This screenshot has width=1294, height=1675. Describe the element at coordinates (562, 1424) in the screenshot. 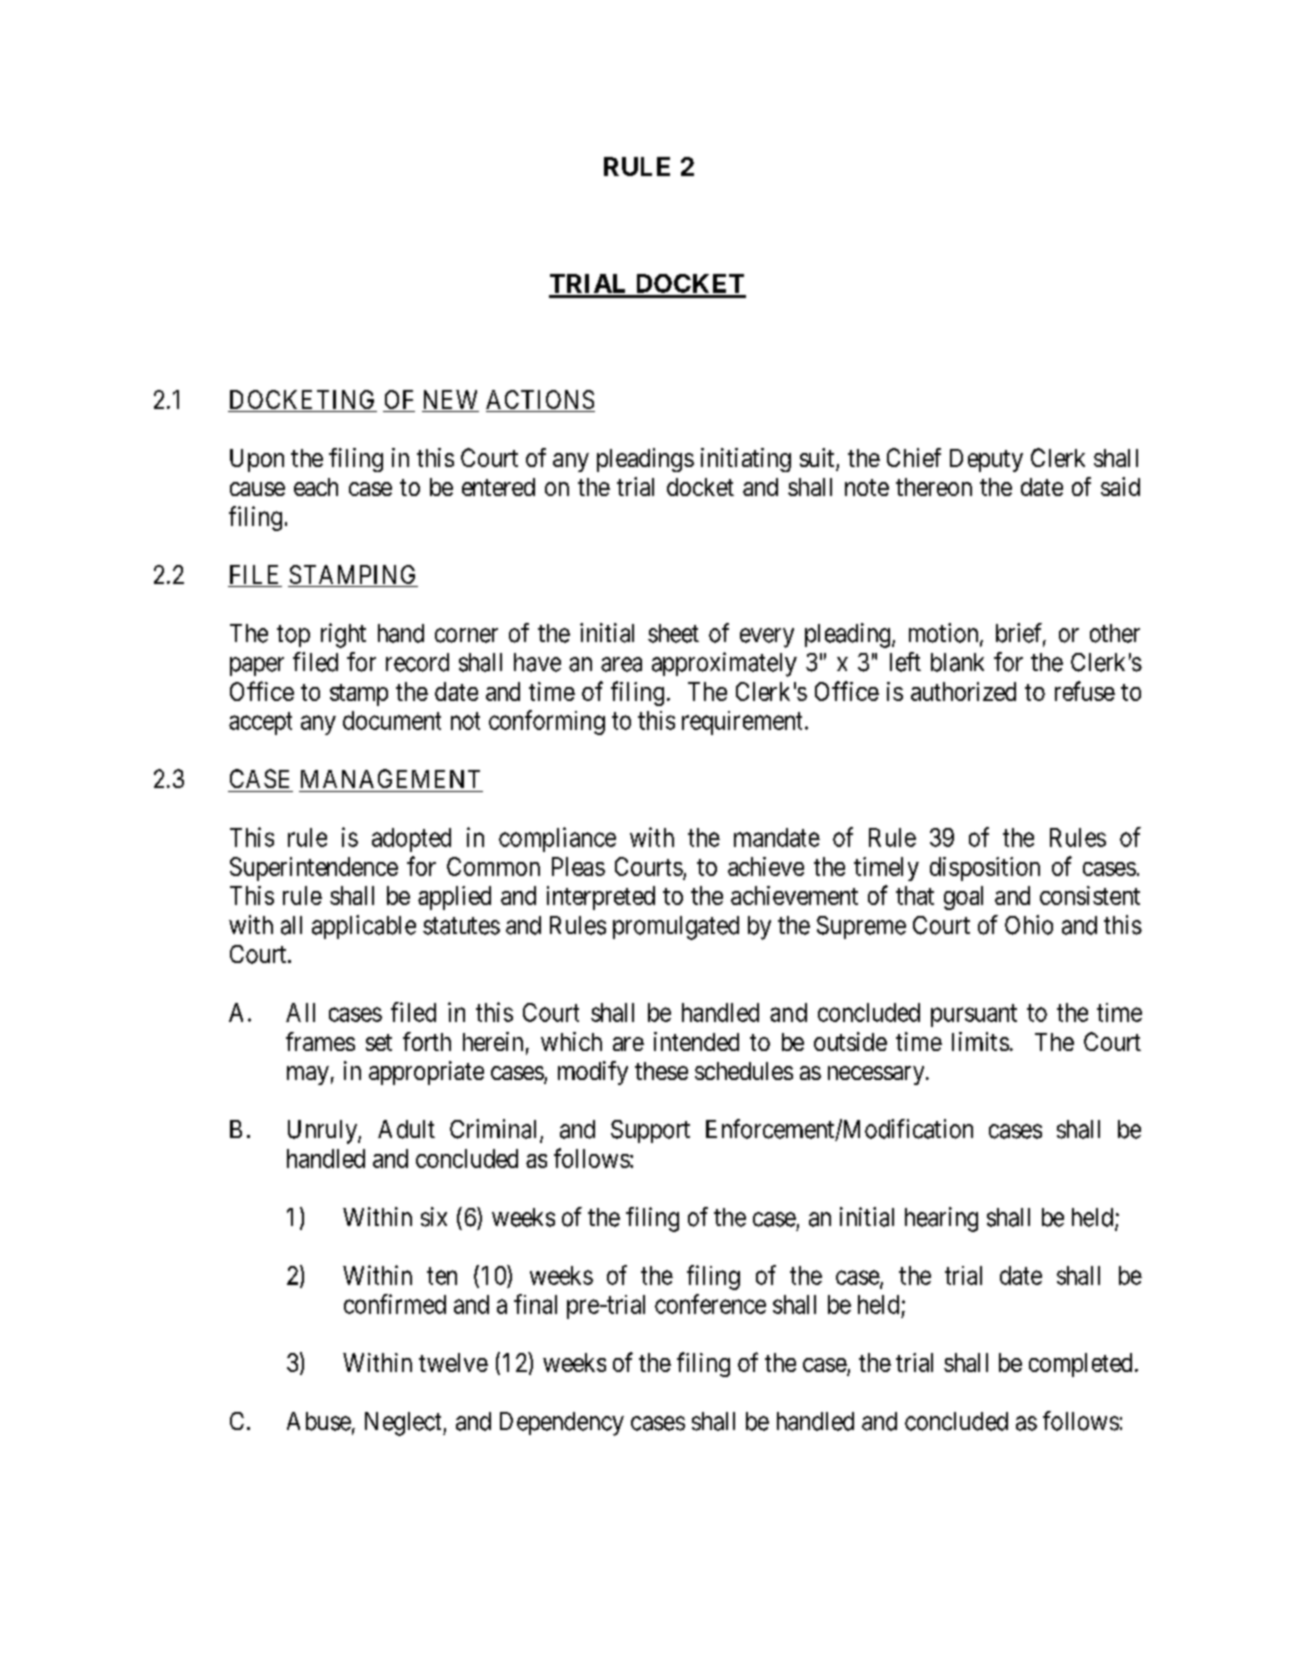

I see `Dependency` at that location.
